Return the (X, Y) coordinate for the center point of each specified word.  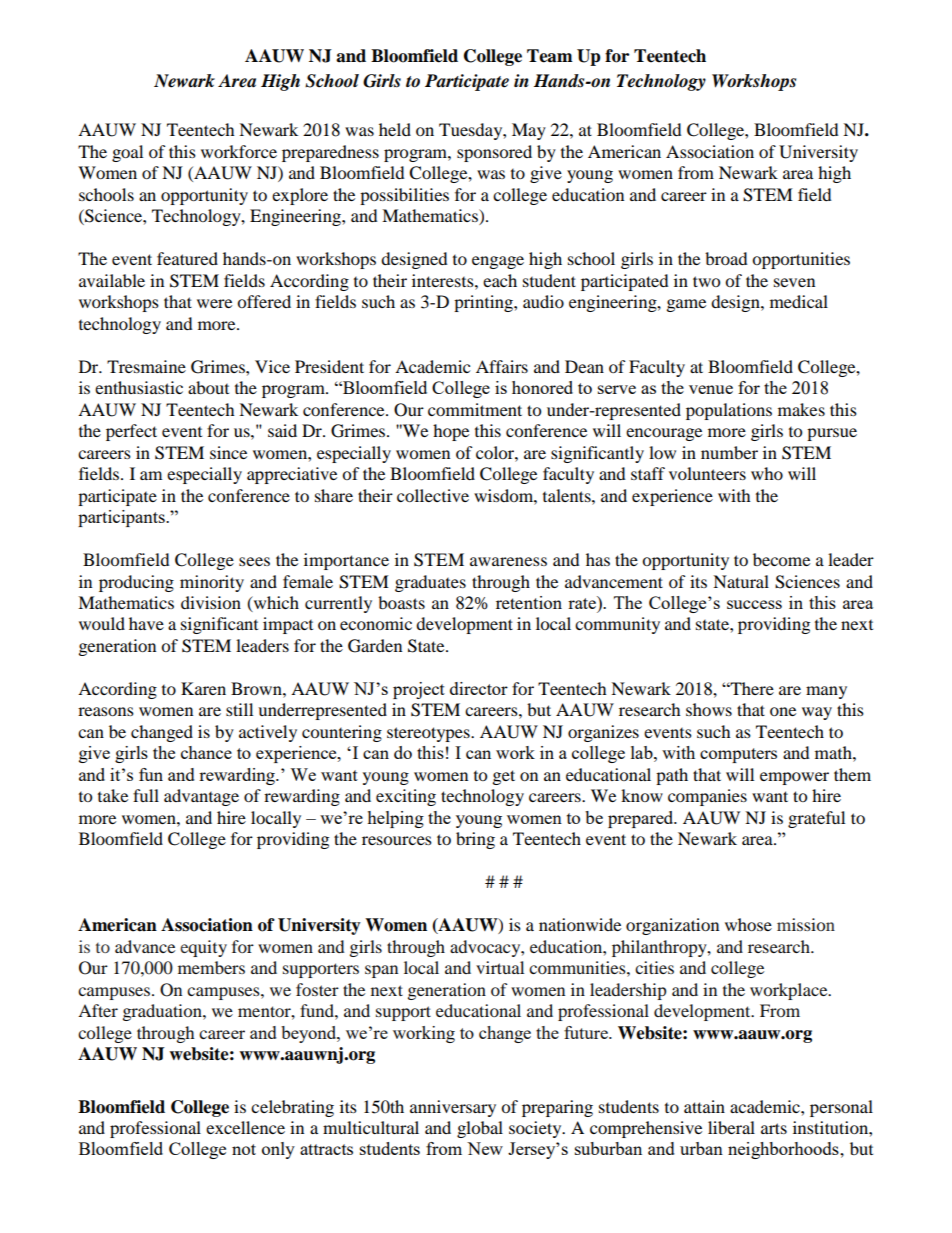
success (754, 604)
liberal (731, 1127)
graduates (430, 583)
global (480, 1129)
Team (550, 56)
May (529, 131)
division (211, 602)
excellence (245, 1127)
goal (127, 153)
